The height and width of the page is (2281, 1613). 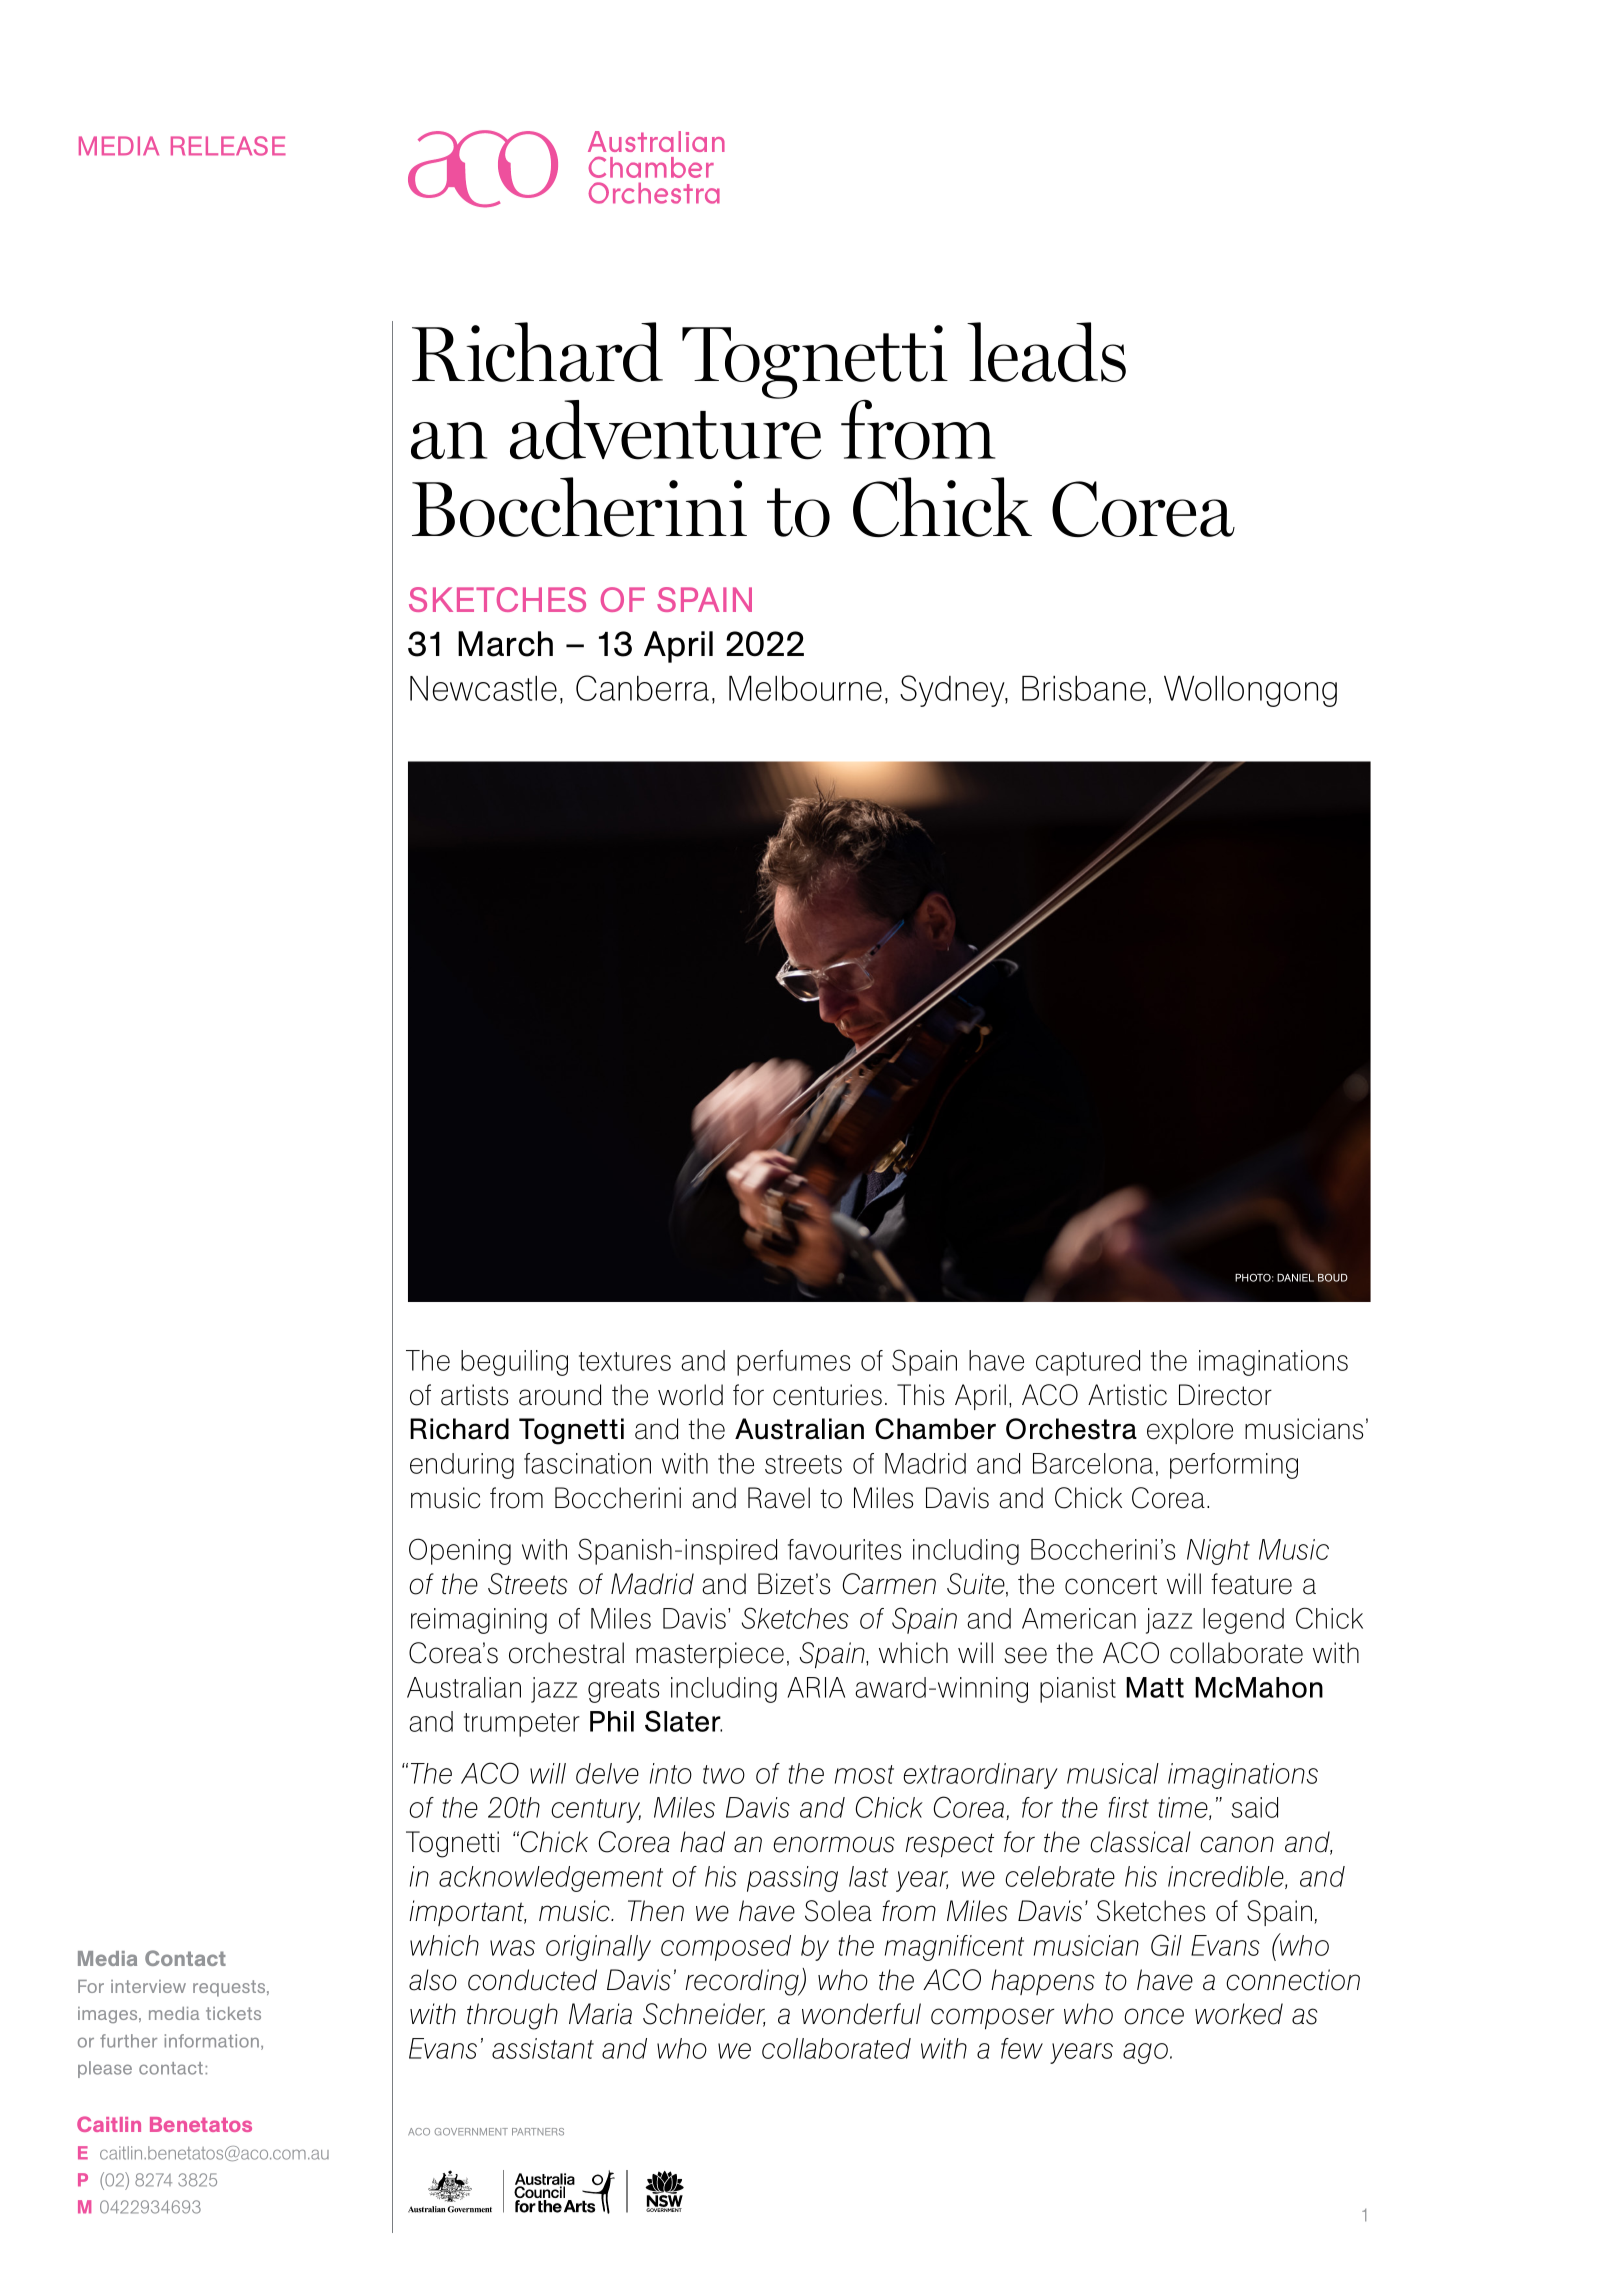 What do you see at coordinates (212, 2041) in the page?
I see `information` at bounding box center [212, 2041].
